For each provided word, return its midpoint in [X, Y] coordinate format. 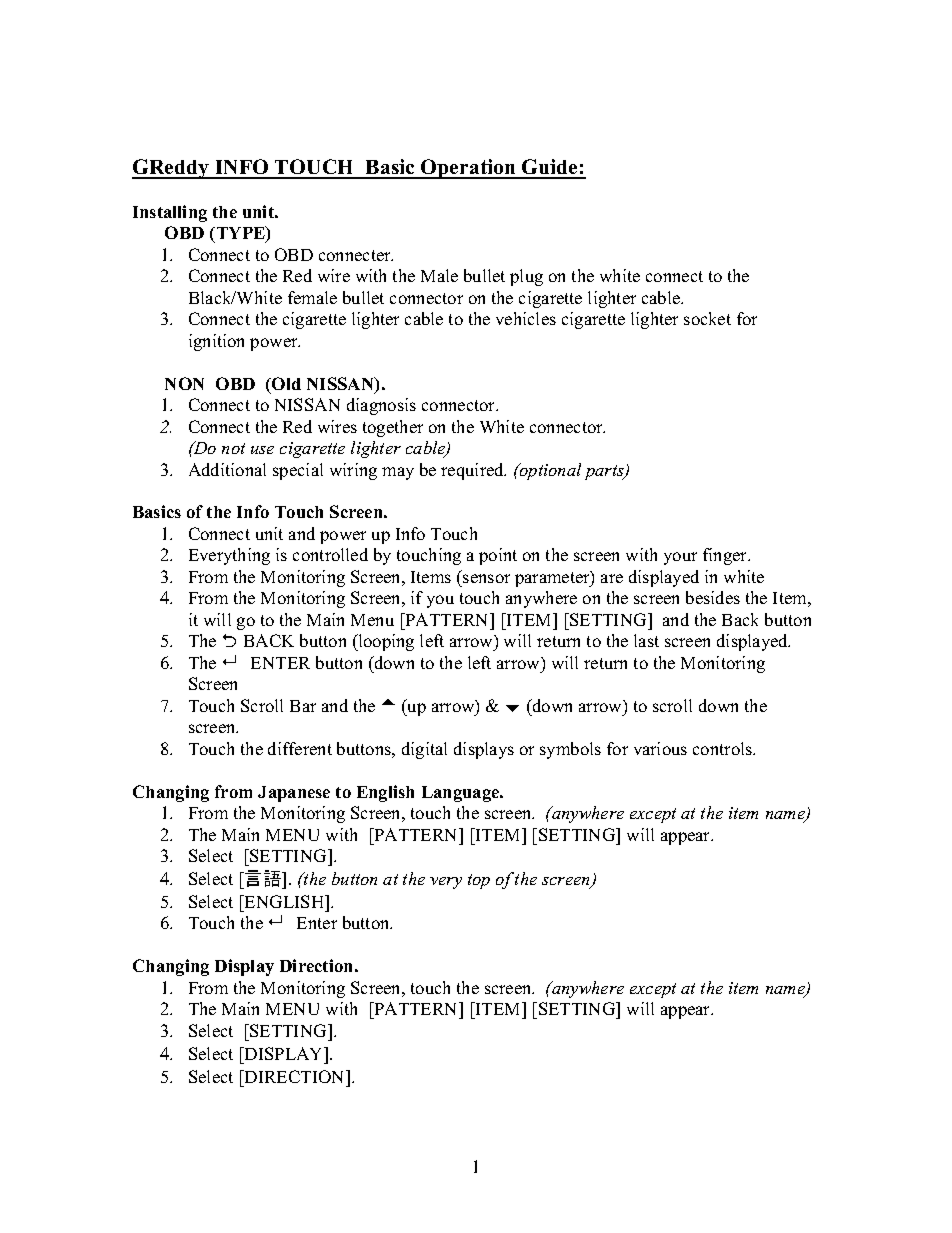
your [680, 558]
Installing [170, 213]
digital [424, 750]
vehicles [526, 318]
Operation [468, 169]
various [660, 748]
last [646, 640]
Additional [227, 469]
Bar [303, 706]
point [498, 556]
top [479, 881]
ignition [216, 342]
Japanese [294, 794]
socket [707, 318]
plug [526, 277]
